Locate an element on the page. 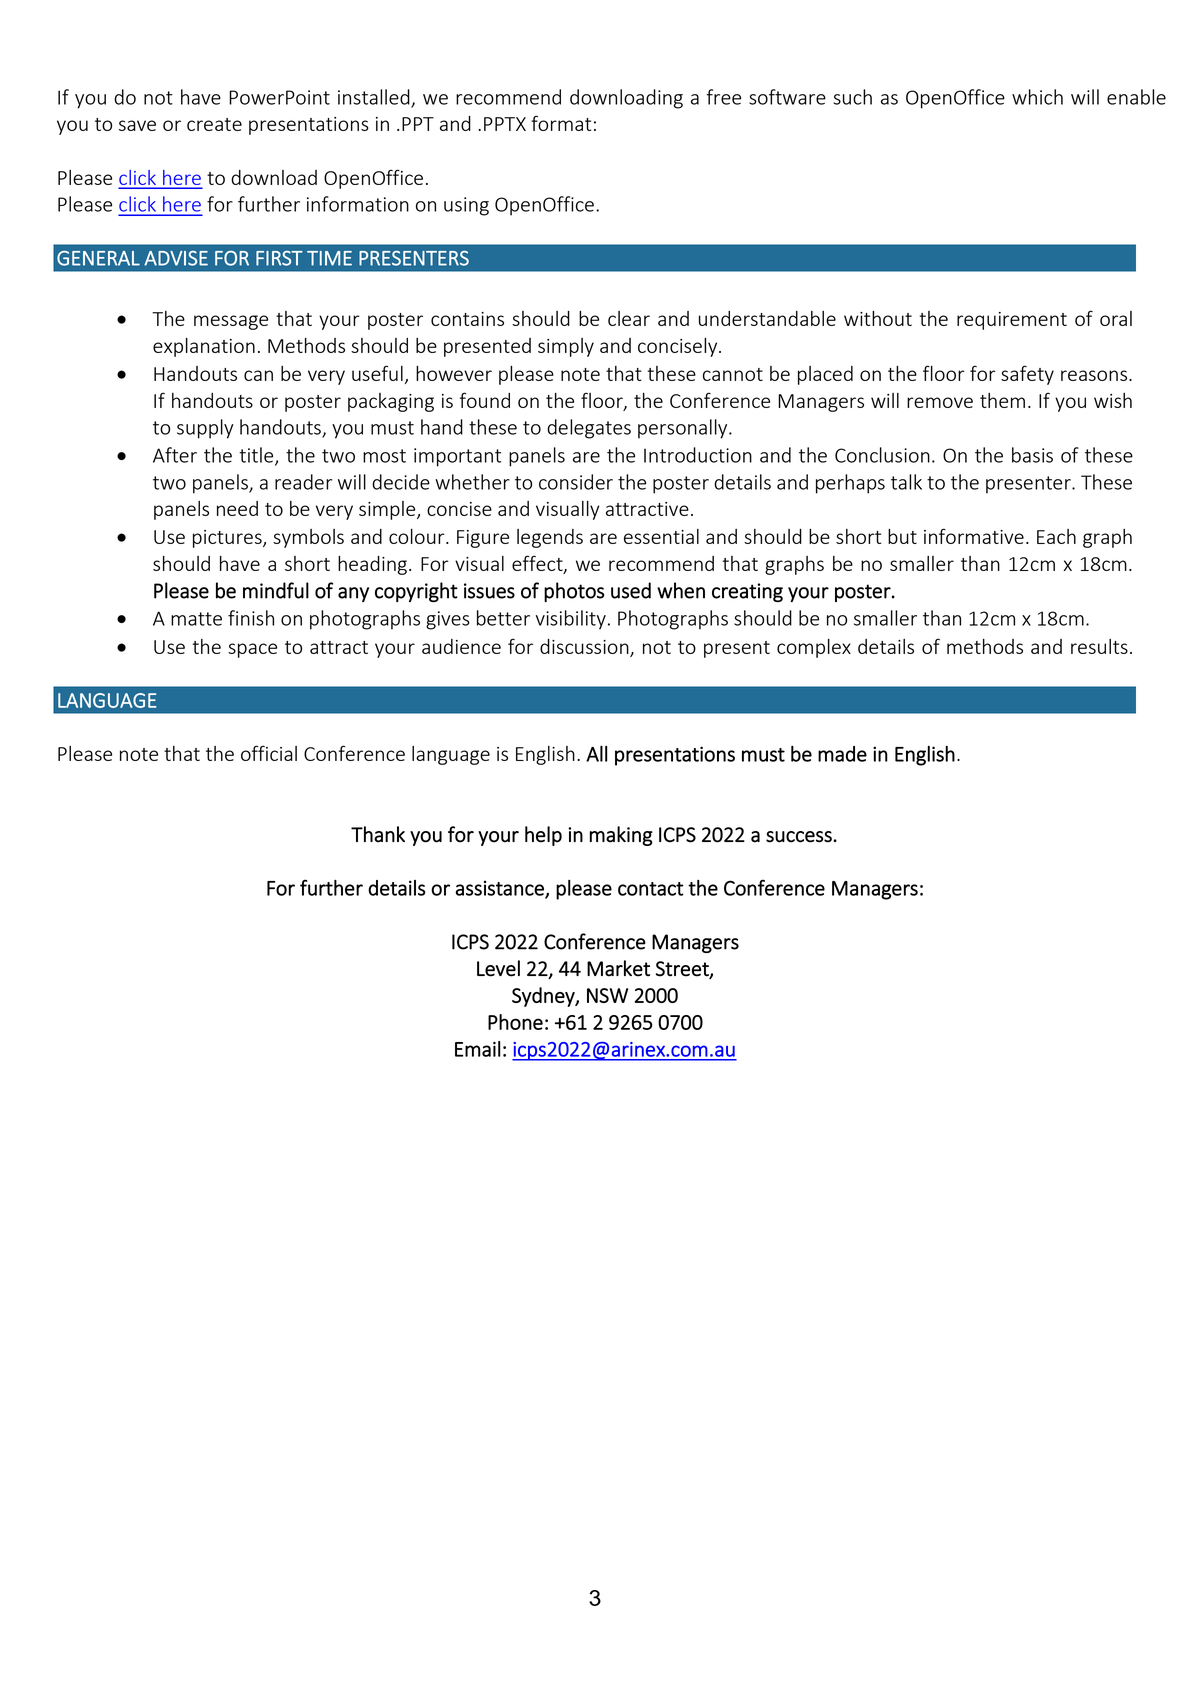 The image size is (1190, 1682). Email is located at coordinates (478, 1049).
